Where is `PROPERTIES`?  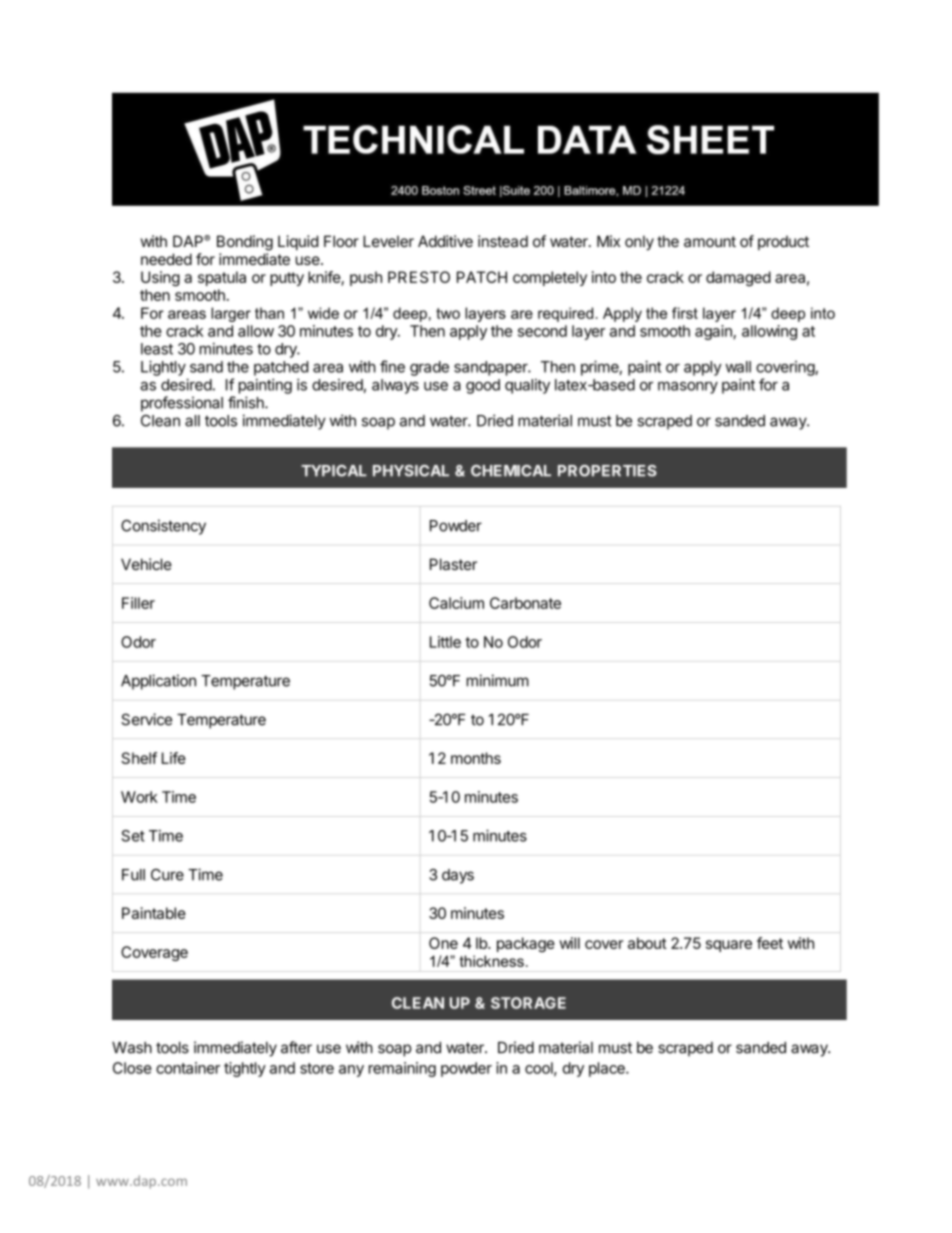
PROPERTIES is located at coordinates (607, 471).
